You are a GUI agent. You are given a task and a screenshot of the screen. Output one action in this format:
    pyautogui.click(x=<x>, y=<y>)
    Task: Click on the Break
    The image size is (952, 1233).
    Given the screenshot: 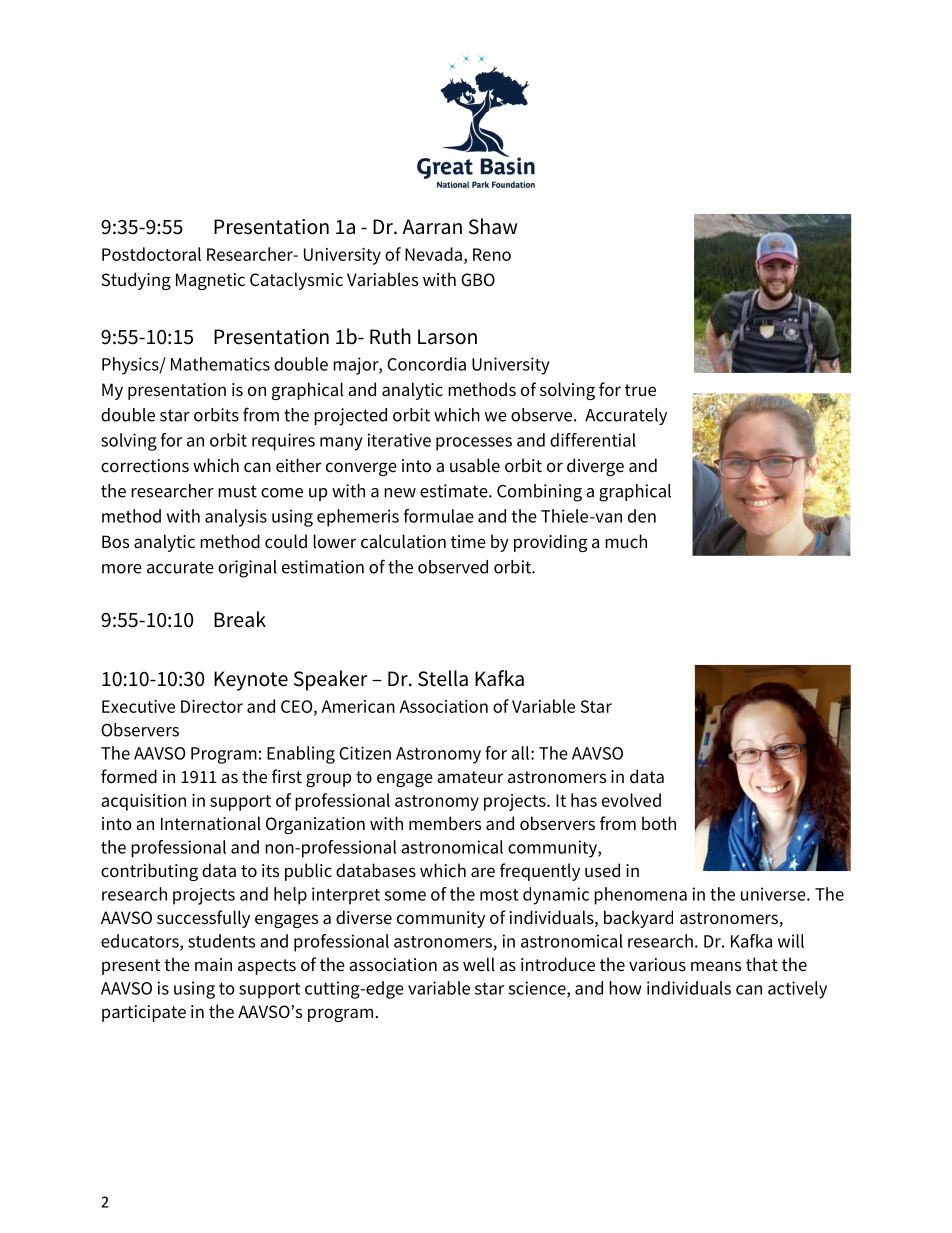 What is the action you would take?
    pyautogui.click(x=240, y=619)
